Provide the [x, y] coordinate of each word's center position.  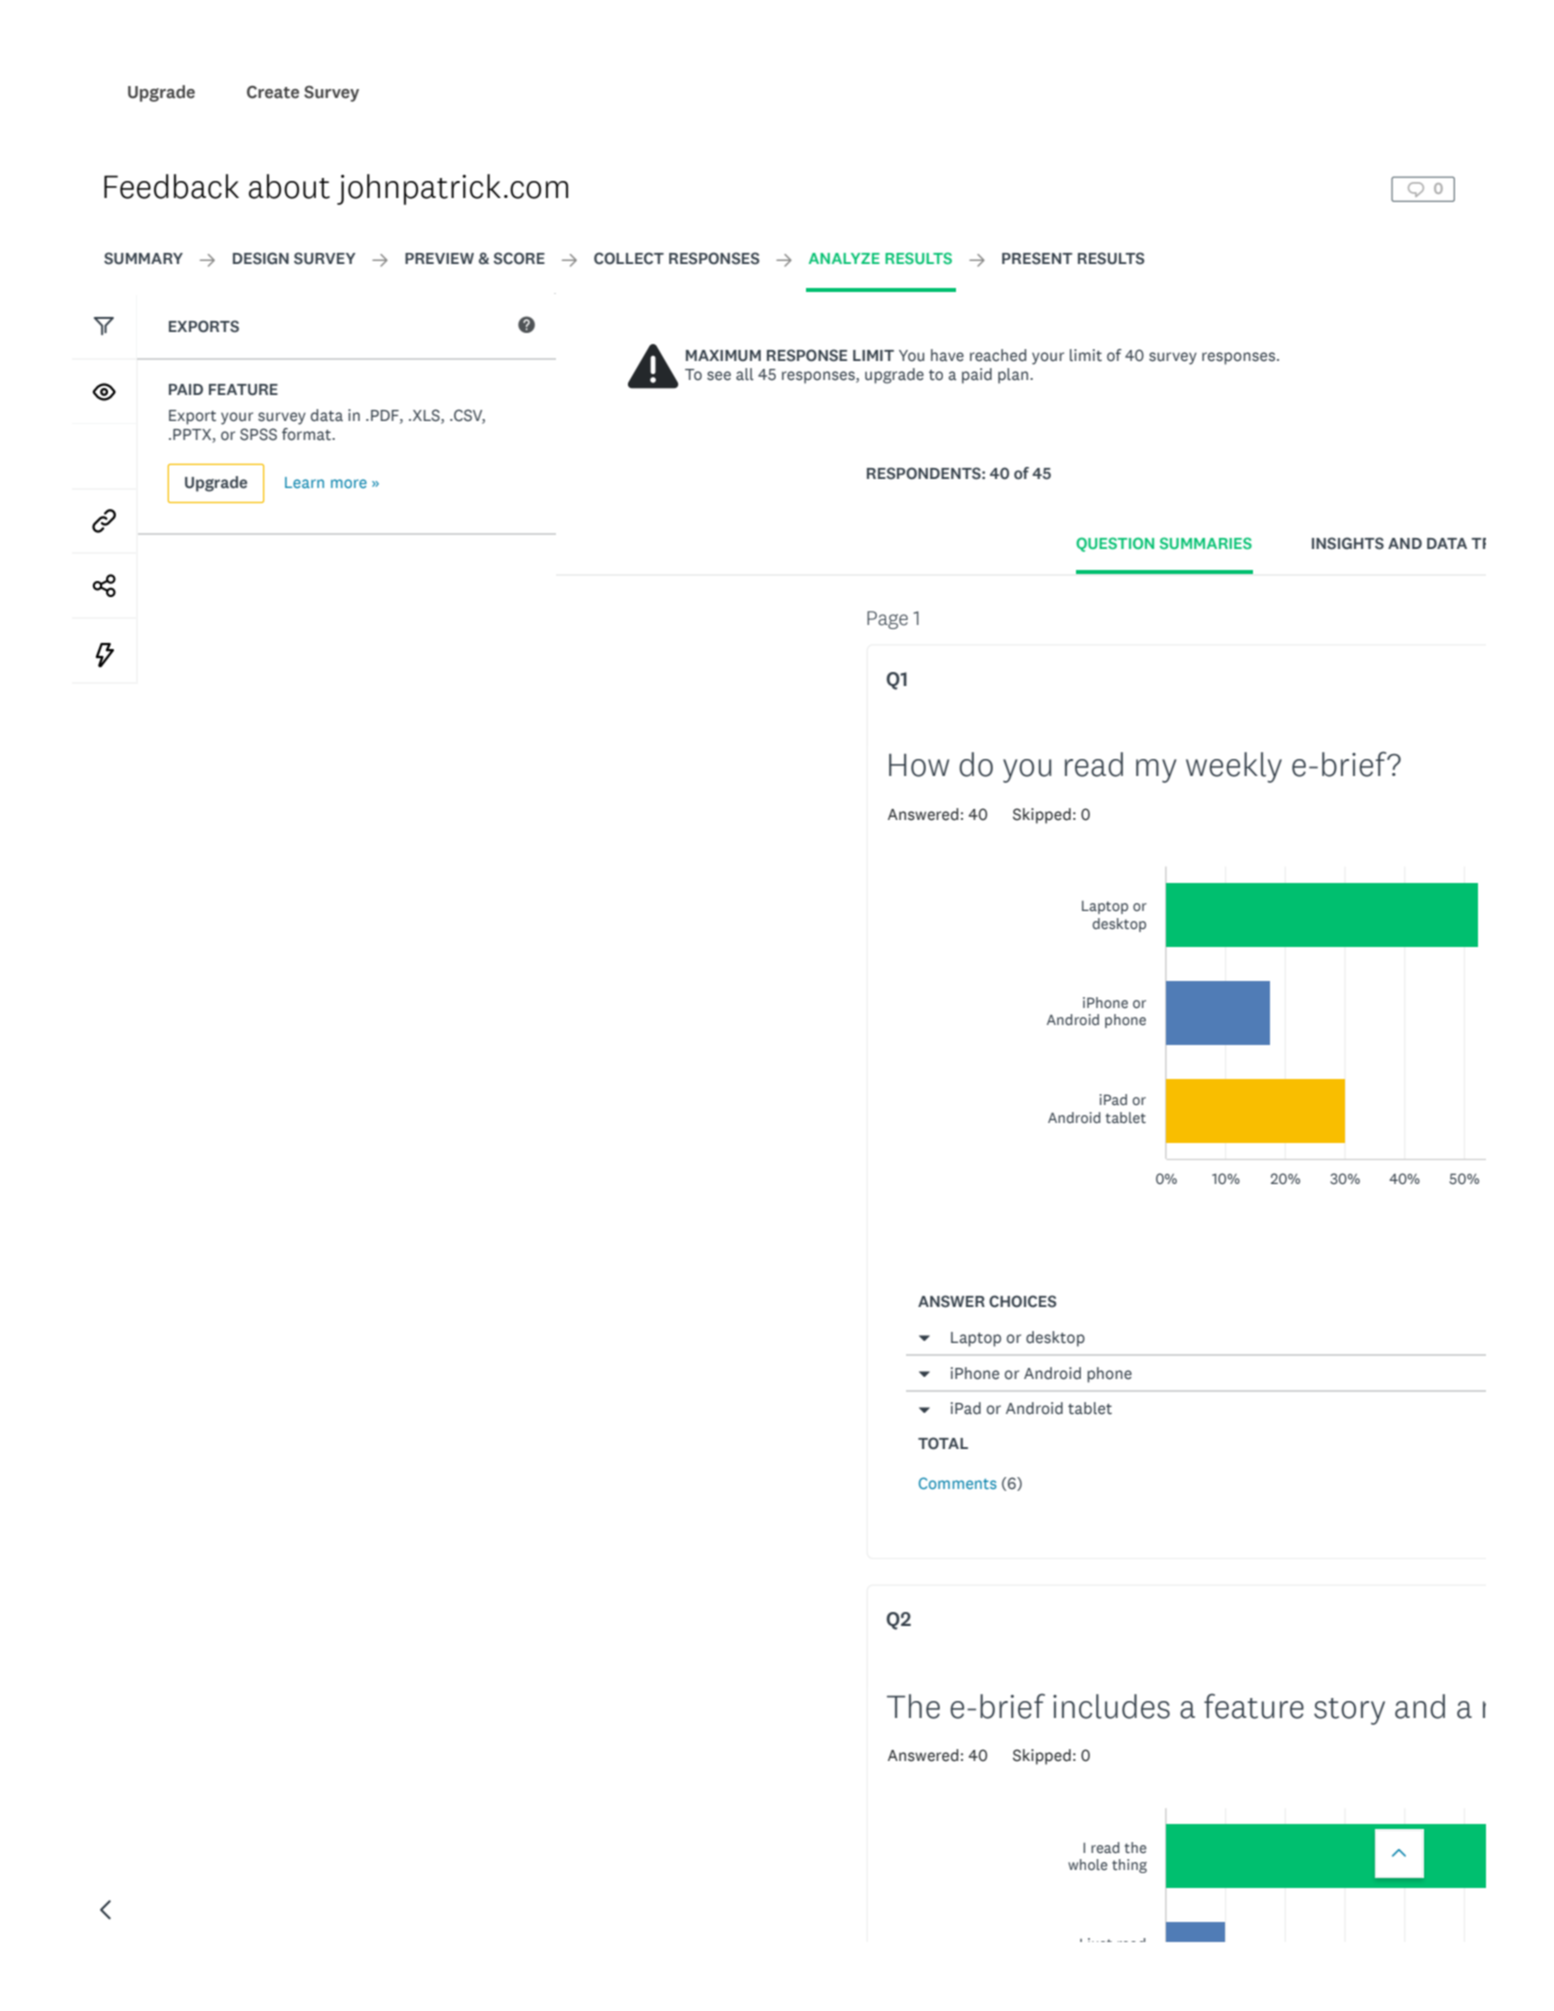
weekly [1234, 767]
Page [887, 620]
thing [1129, 1866]
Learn [304, 482]
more [349, 483]
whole [1087, 1864]
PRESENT [1037, 258]
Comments [958, 1483]
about [289, 186]
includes [1111, 1706]
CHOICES [1022, 1301]
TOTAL [943, 1443]
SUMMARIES [1206, 543]
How [919, 765]
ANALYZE [844, 258]
